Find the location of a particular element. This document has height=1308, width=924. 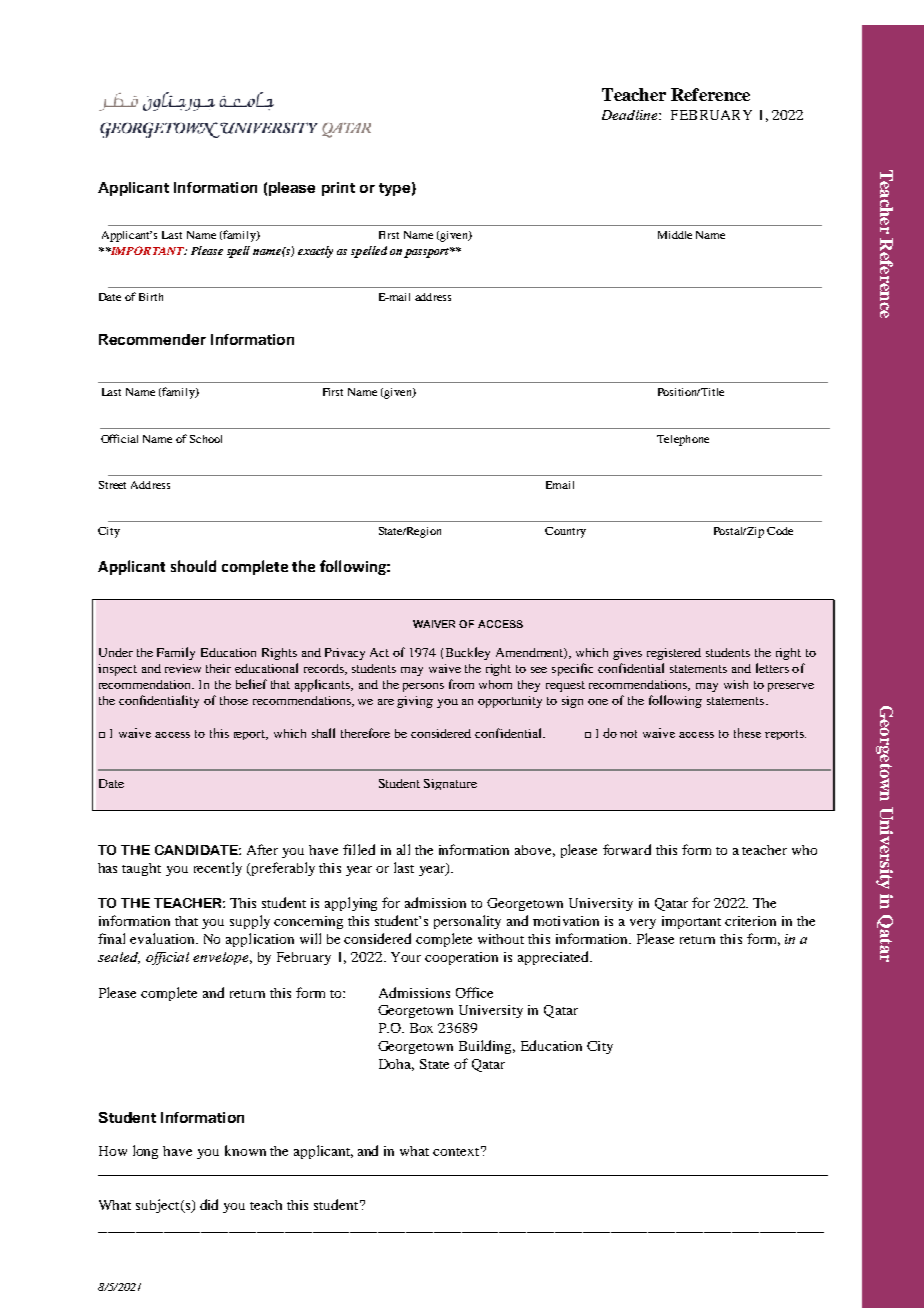

review is located at coordinates (183, 668).
